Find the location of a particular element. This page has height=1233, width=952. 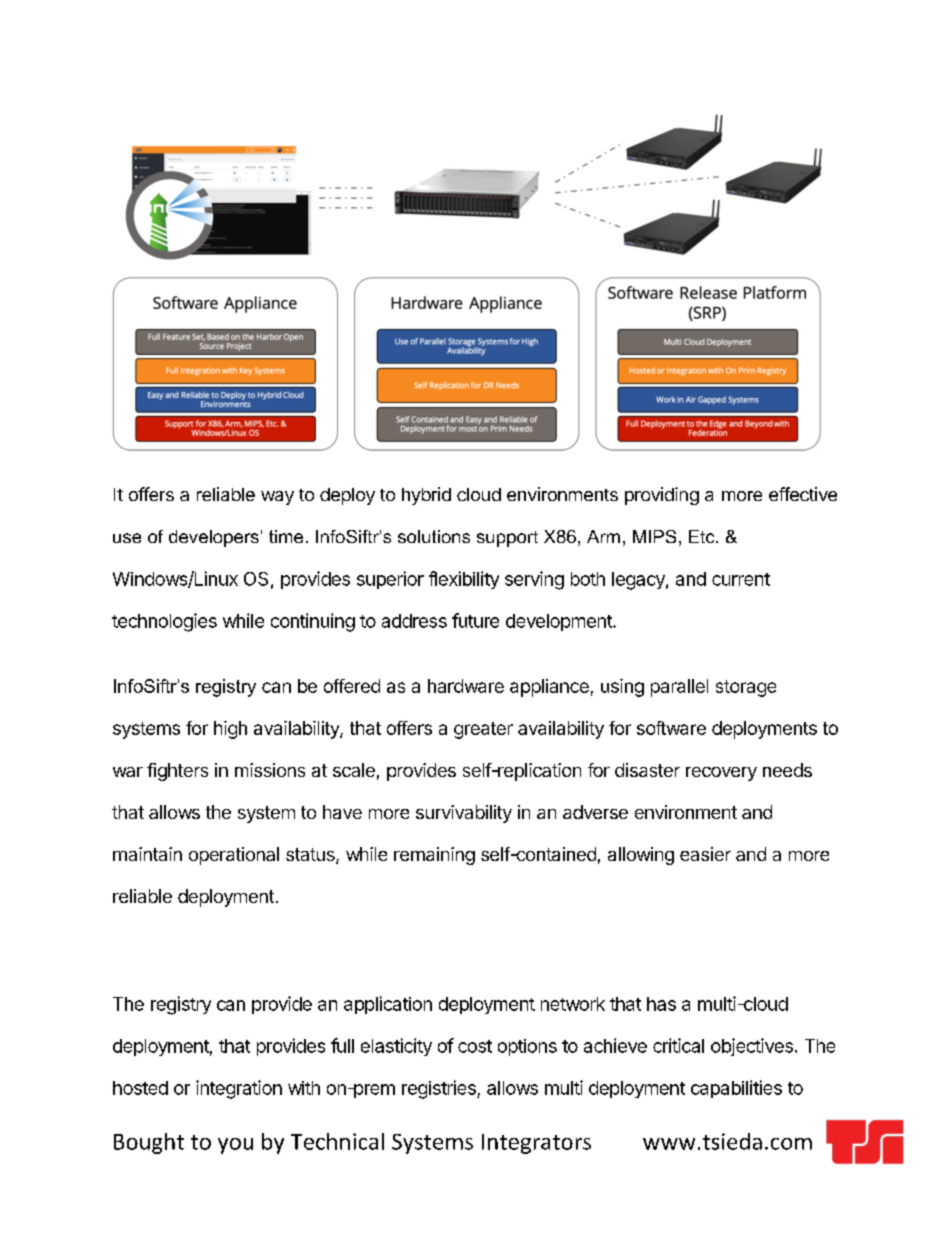

Etc is located at coordinates (703, 536).
